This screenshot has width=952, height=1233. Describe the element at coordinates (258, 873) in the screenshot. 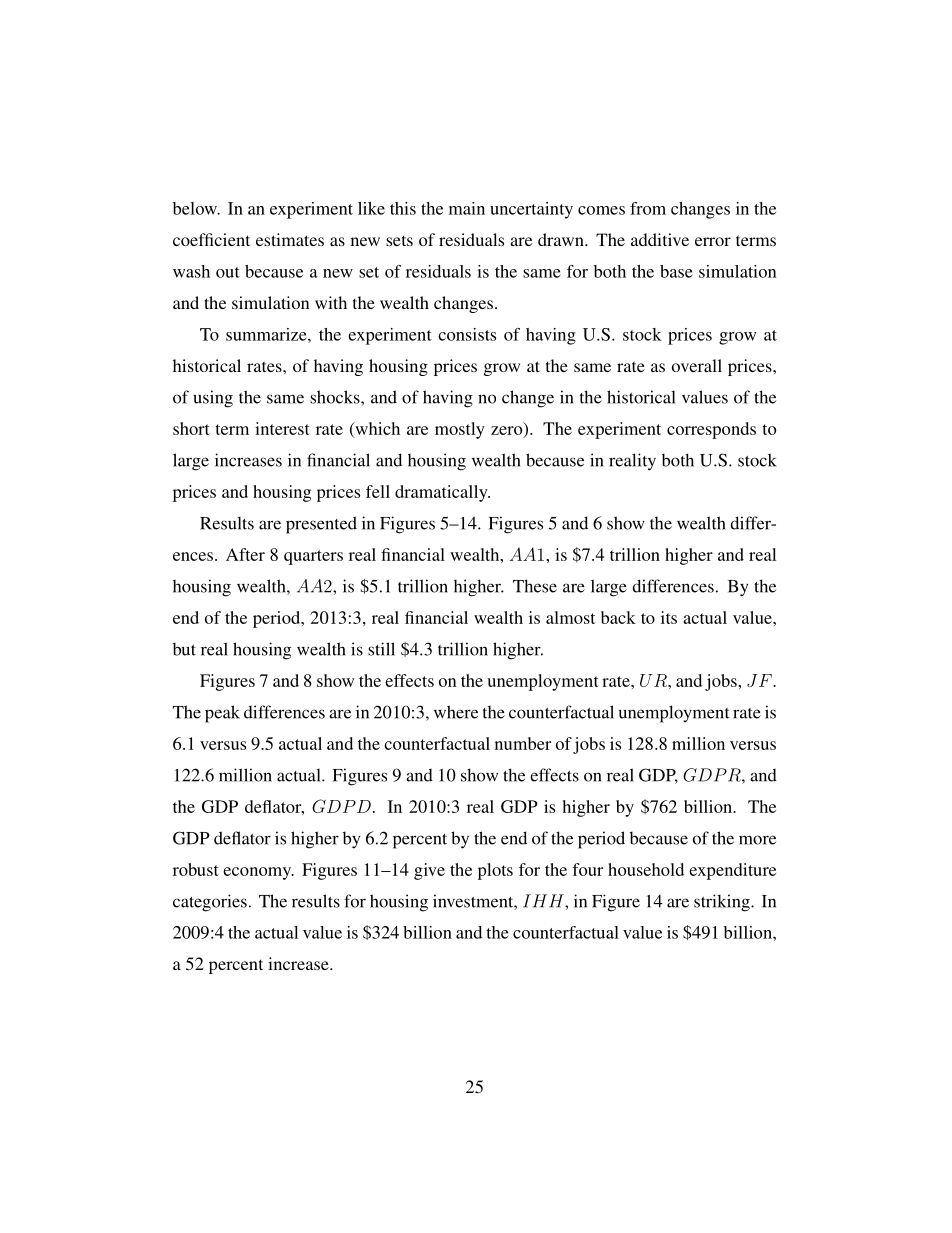

I see `economy` at that location.
